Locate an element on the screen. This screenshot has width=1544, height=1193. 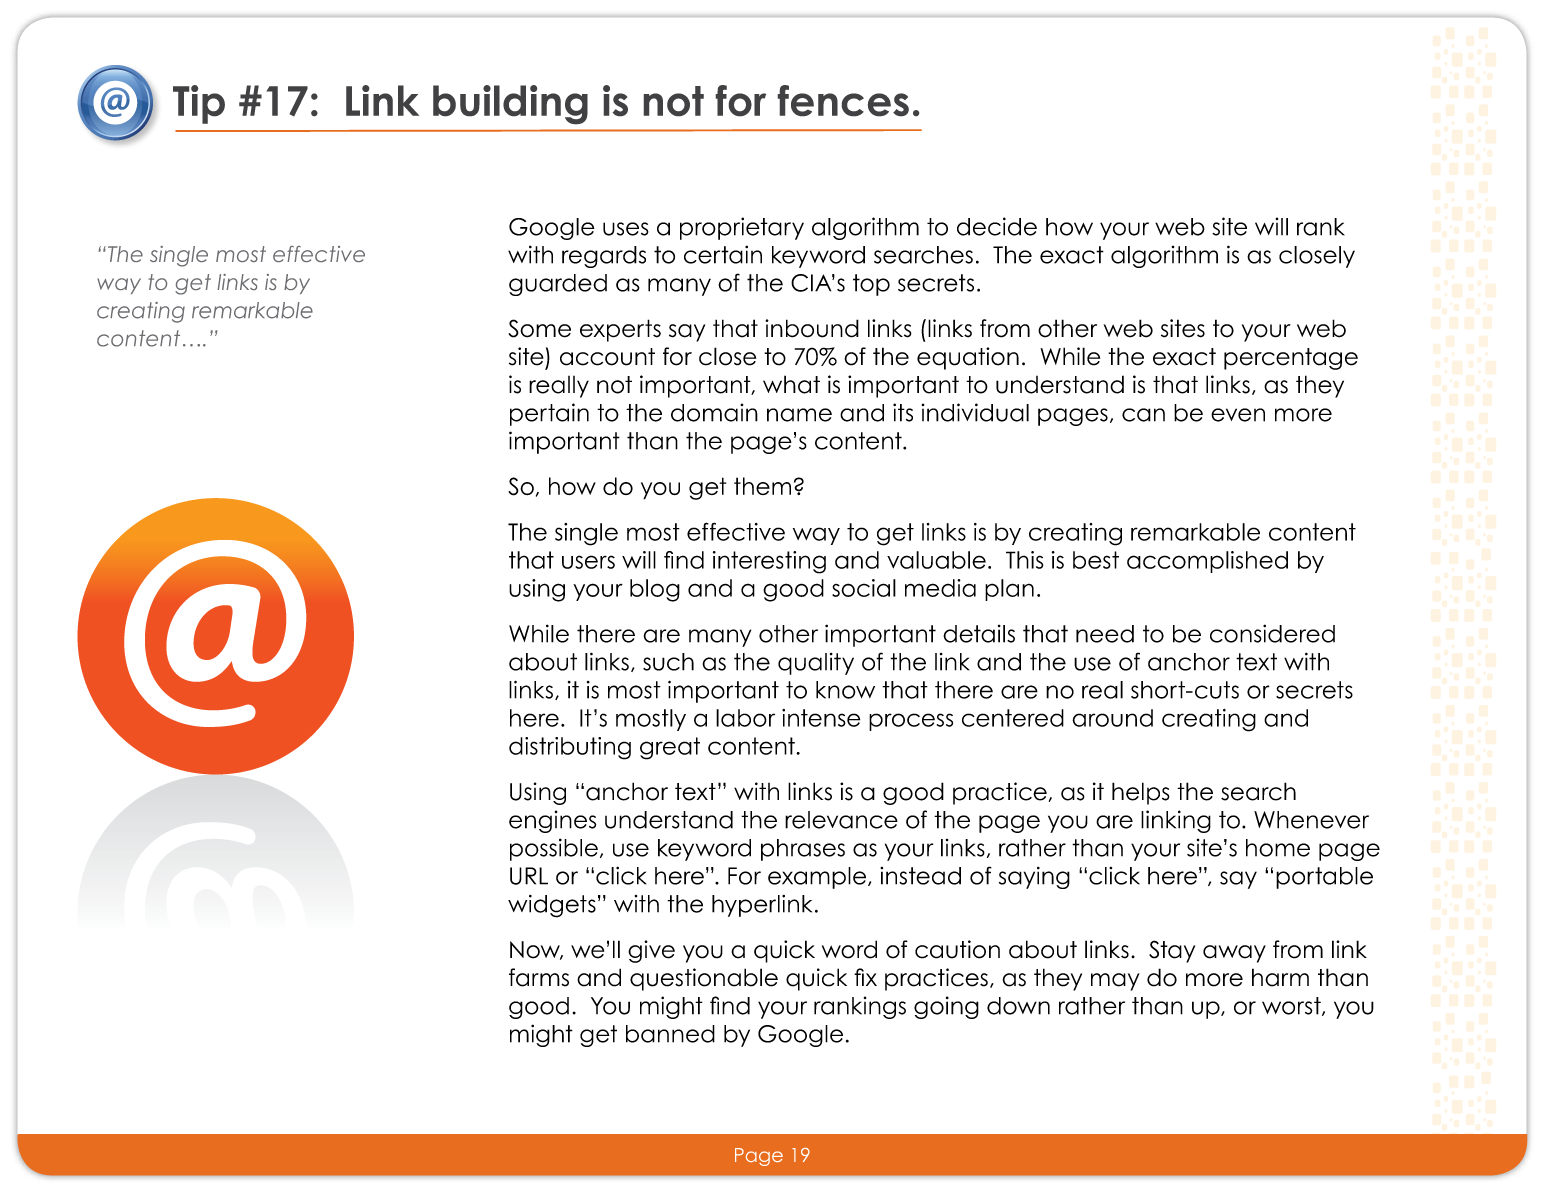
distributing is located at coordinates (570, 748).
